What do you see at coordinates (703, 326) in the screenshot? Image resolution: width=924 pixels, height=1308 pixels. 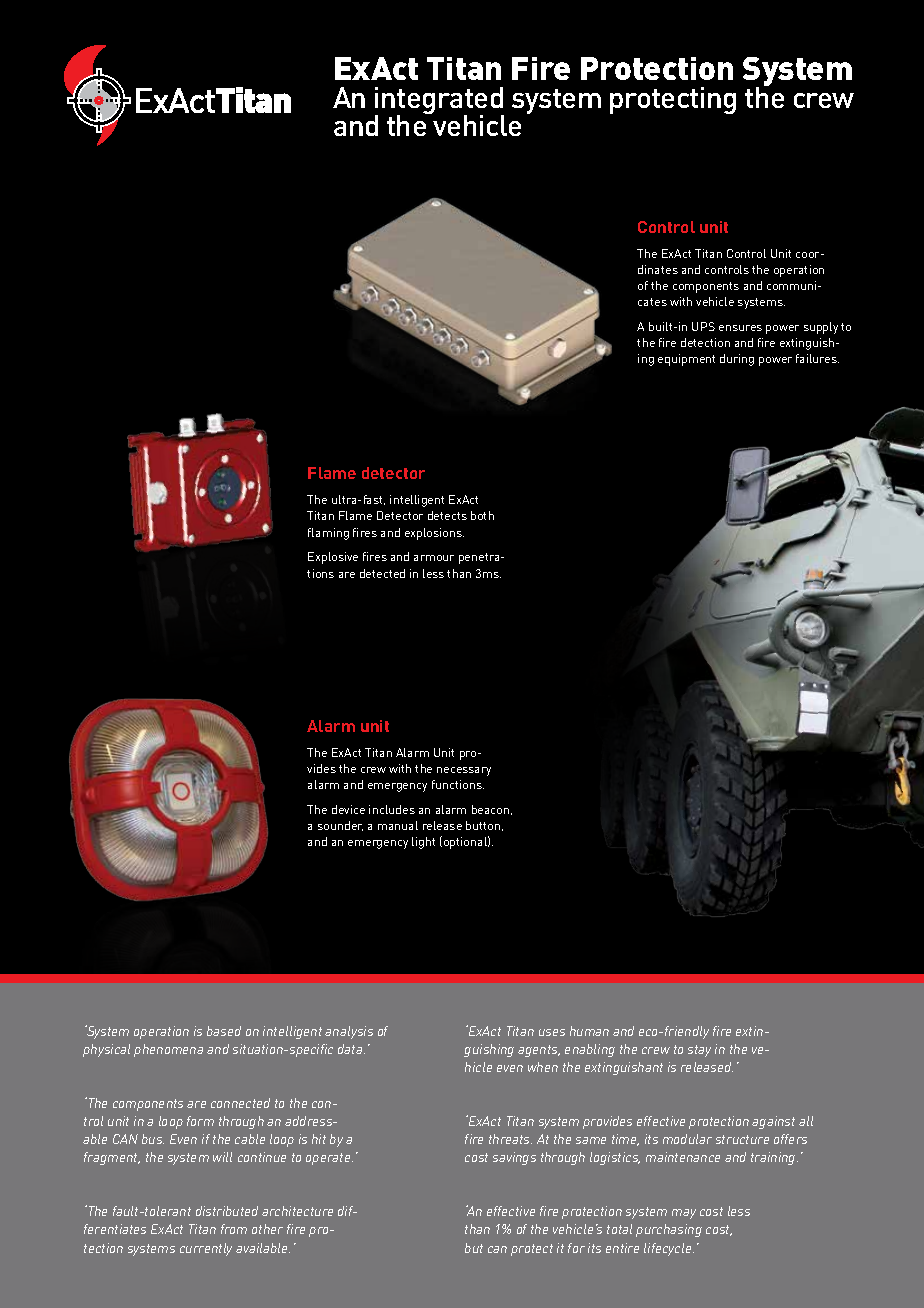 I see `UPS` at bounding box center [703, 326].
